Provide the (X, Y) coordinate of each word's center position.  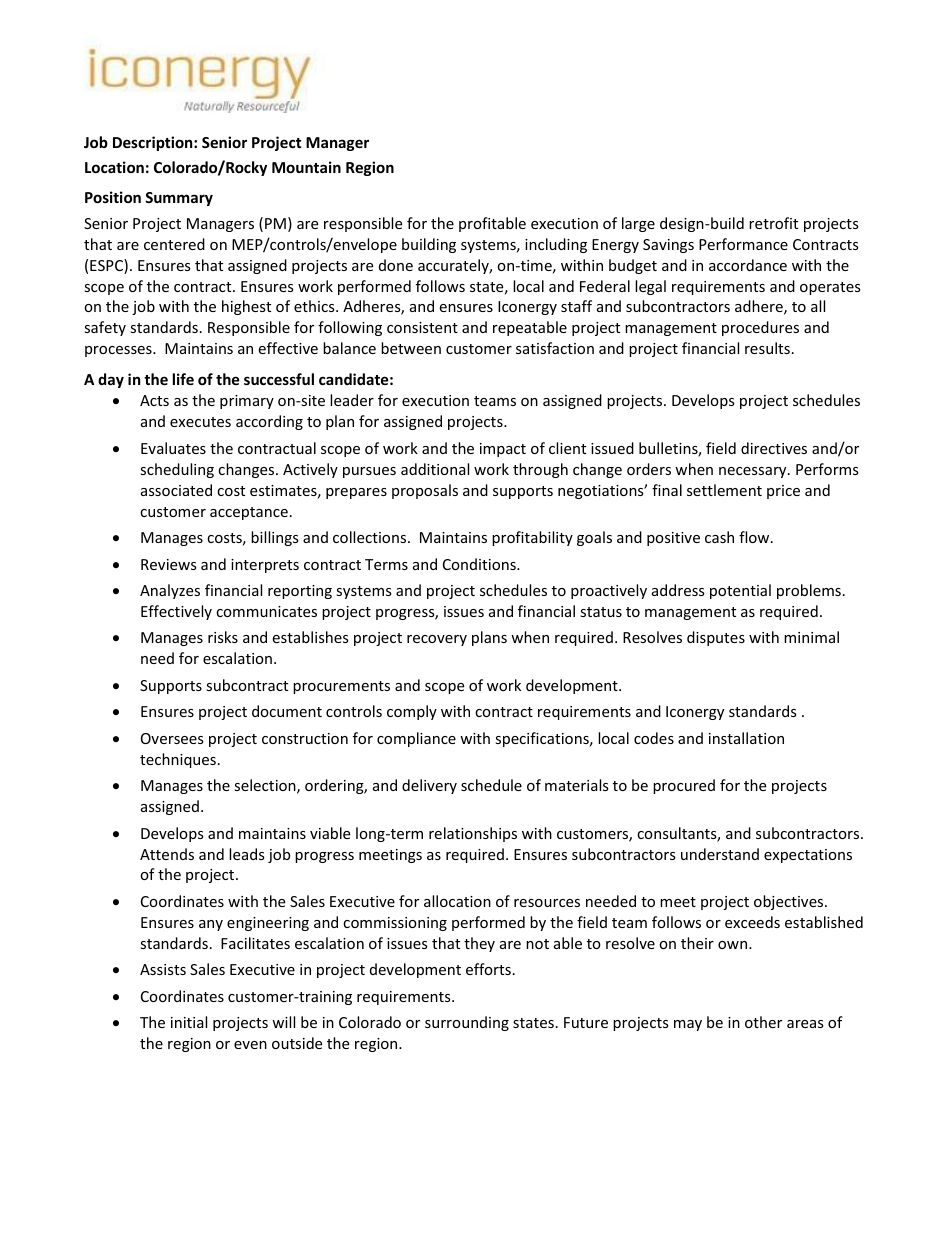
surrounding (467, 1023)
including (556, 245)
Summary (179, 199)
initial (189, 1022)
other (763, 1022)
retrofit (773, 223)
